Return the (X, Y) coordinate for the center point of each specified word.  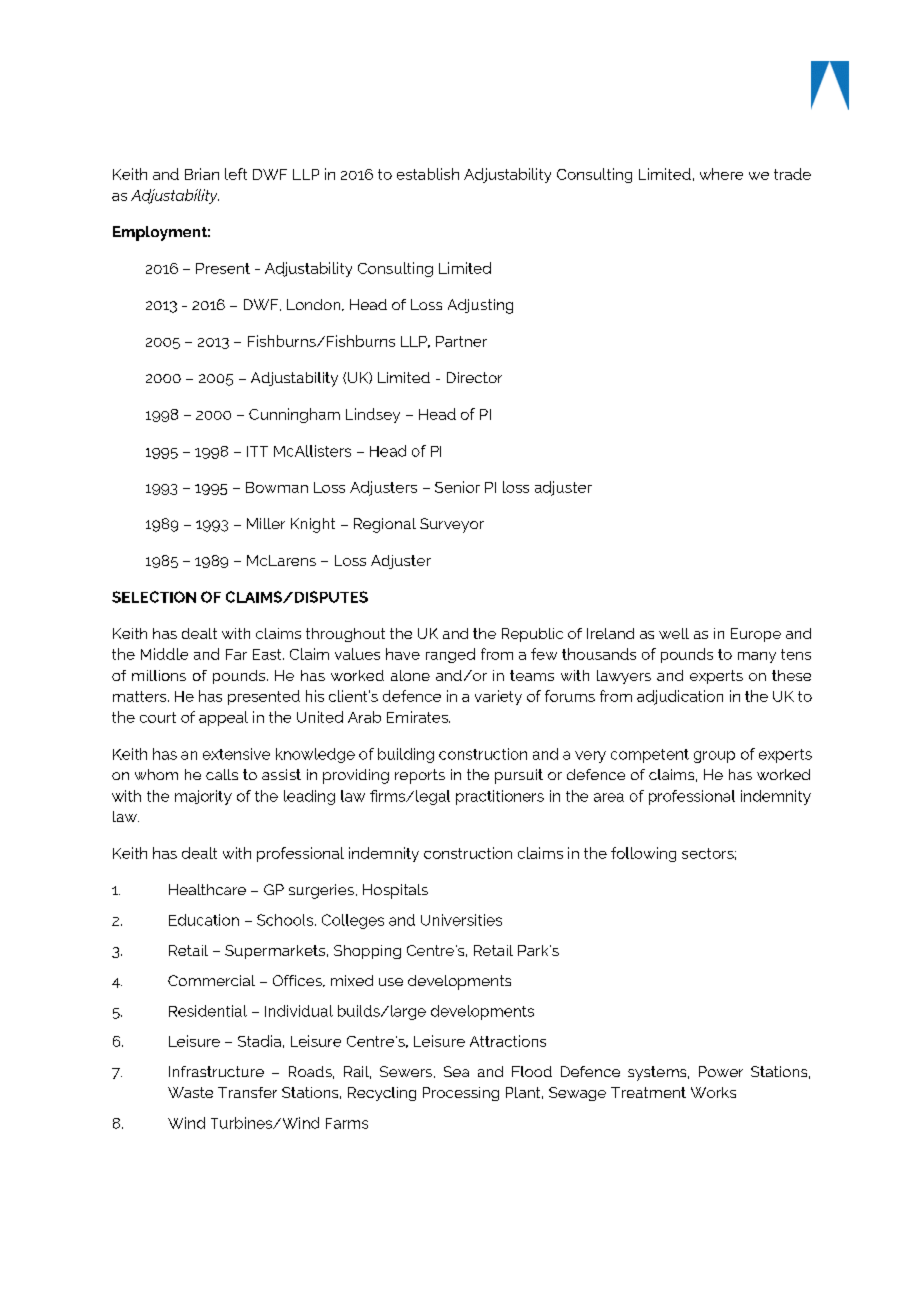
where (721, 174)
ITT (257, 451)
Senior (457, 487)
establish (428, 174)
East (268, 654)
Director (474, 377)
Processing (461, 1094)
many (757, 657)
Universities (461, 920)
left (236, 174)
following (643, 854)
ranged (450, 655)
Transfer (247, 1092)
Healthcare (207, 889)
